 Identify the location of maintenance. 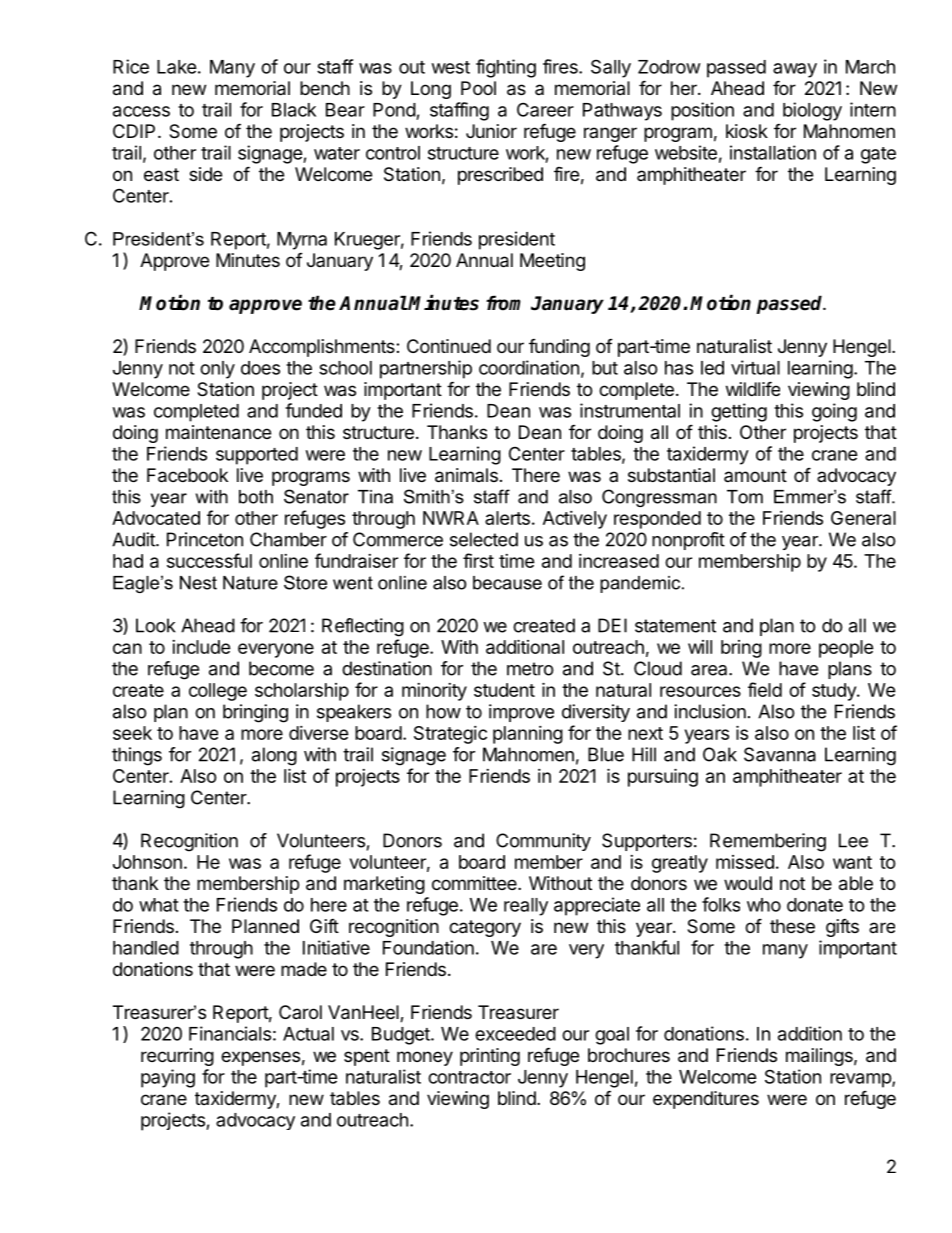
(218, 432).
